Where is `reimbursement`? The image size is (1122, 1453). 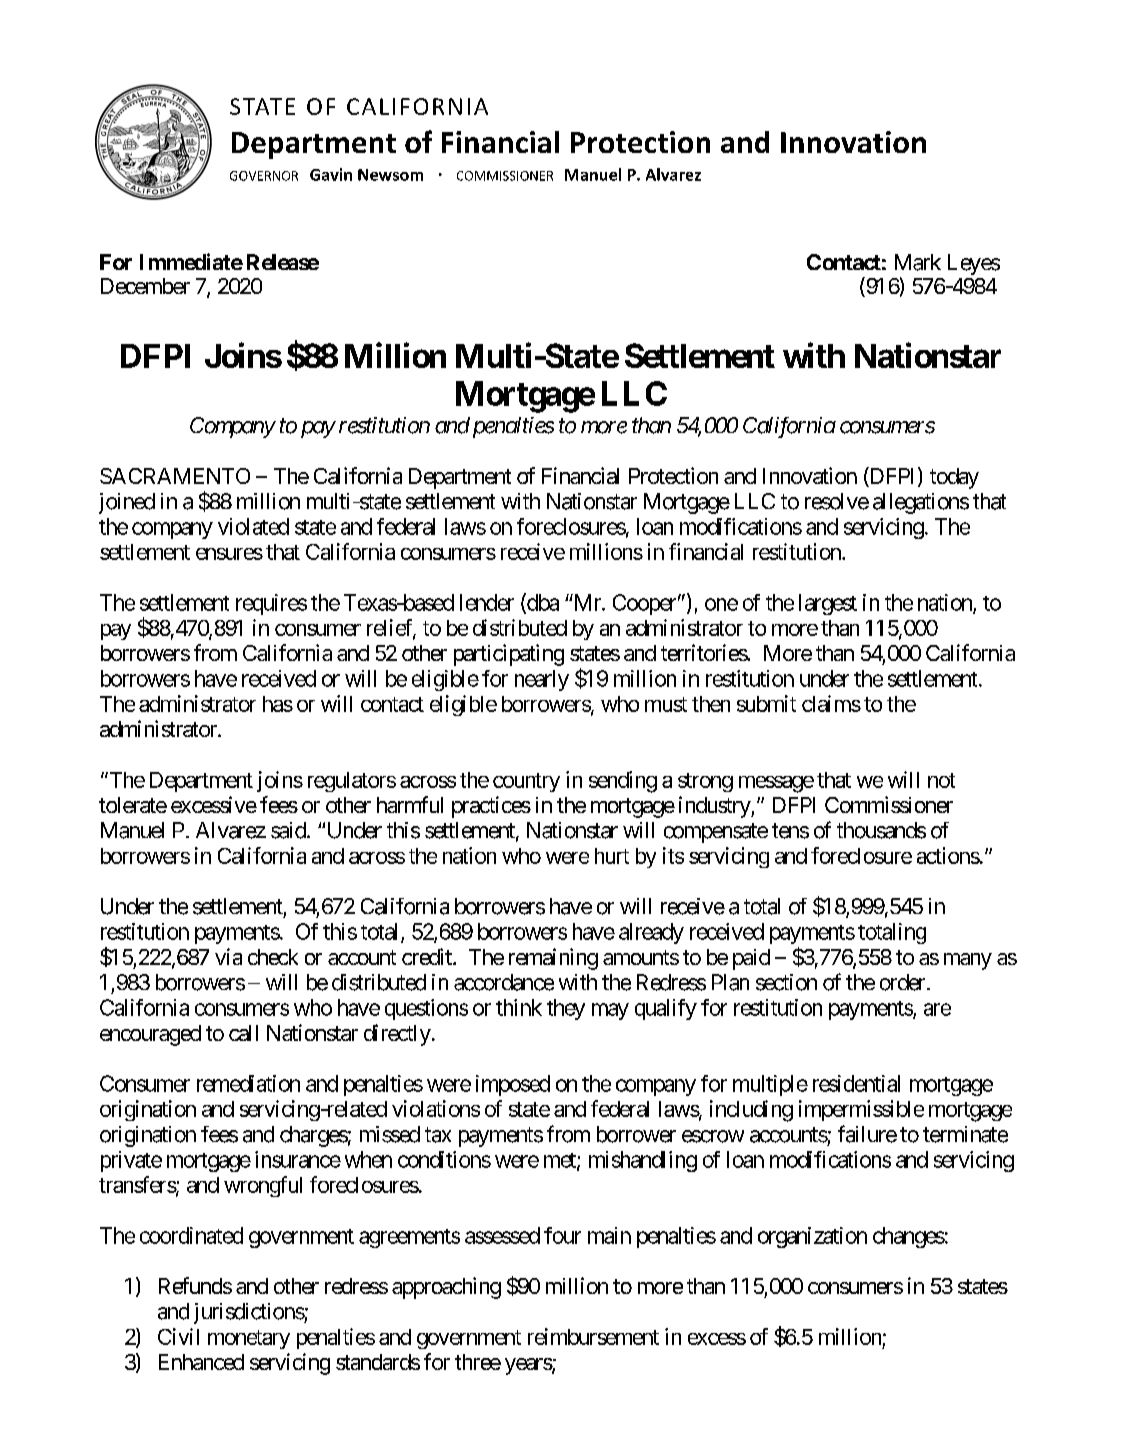 reimbursement is located at coordinates (593, 1336).
